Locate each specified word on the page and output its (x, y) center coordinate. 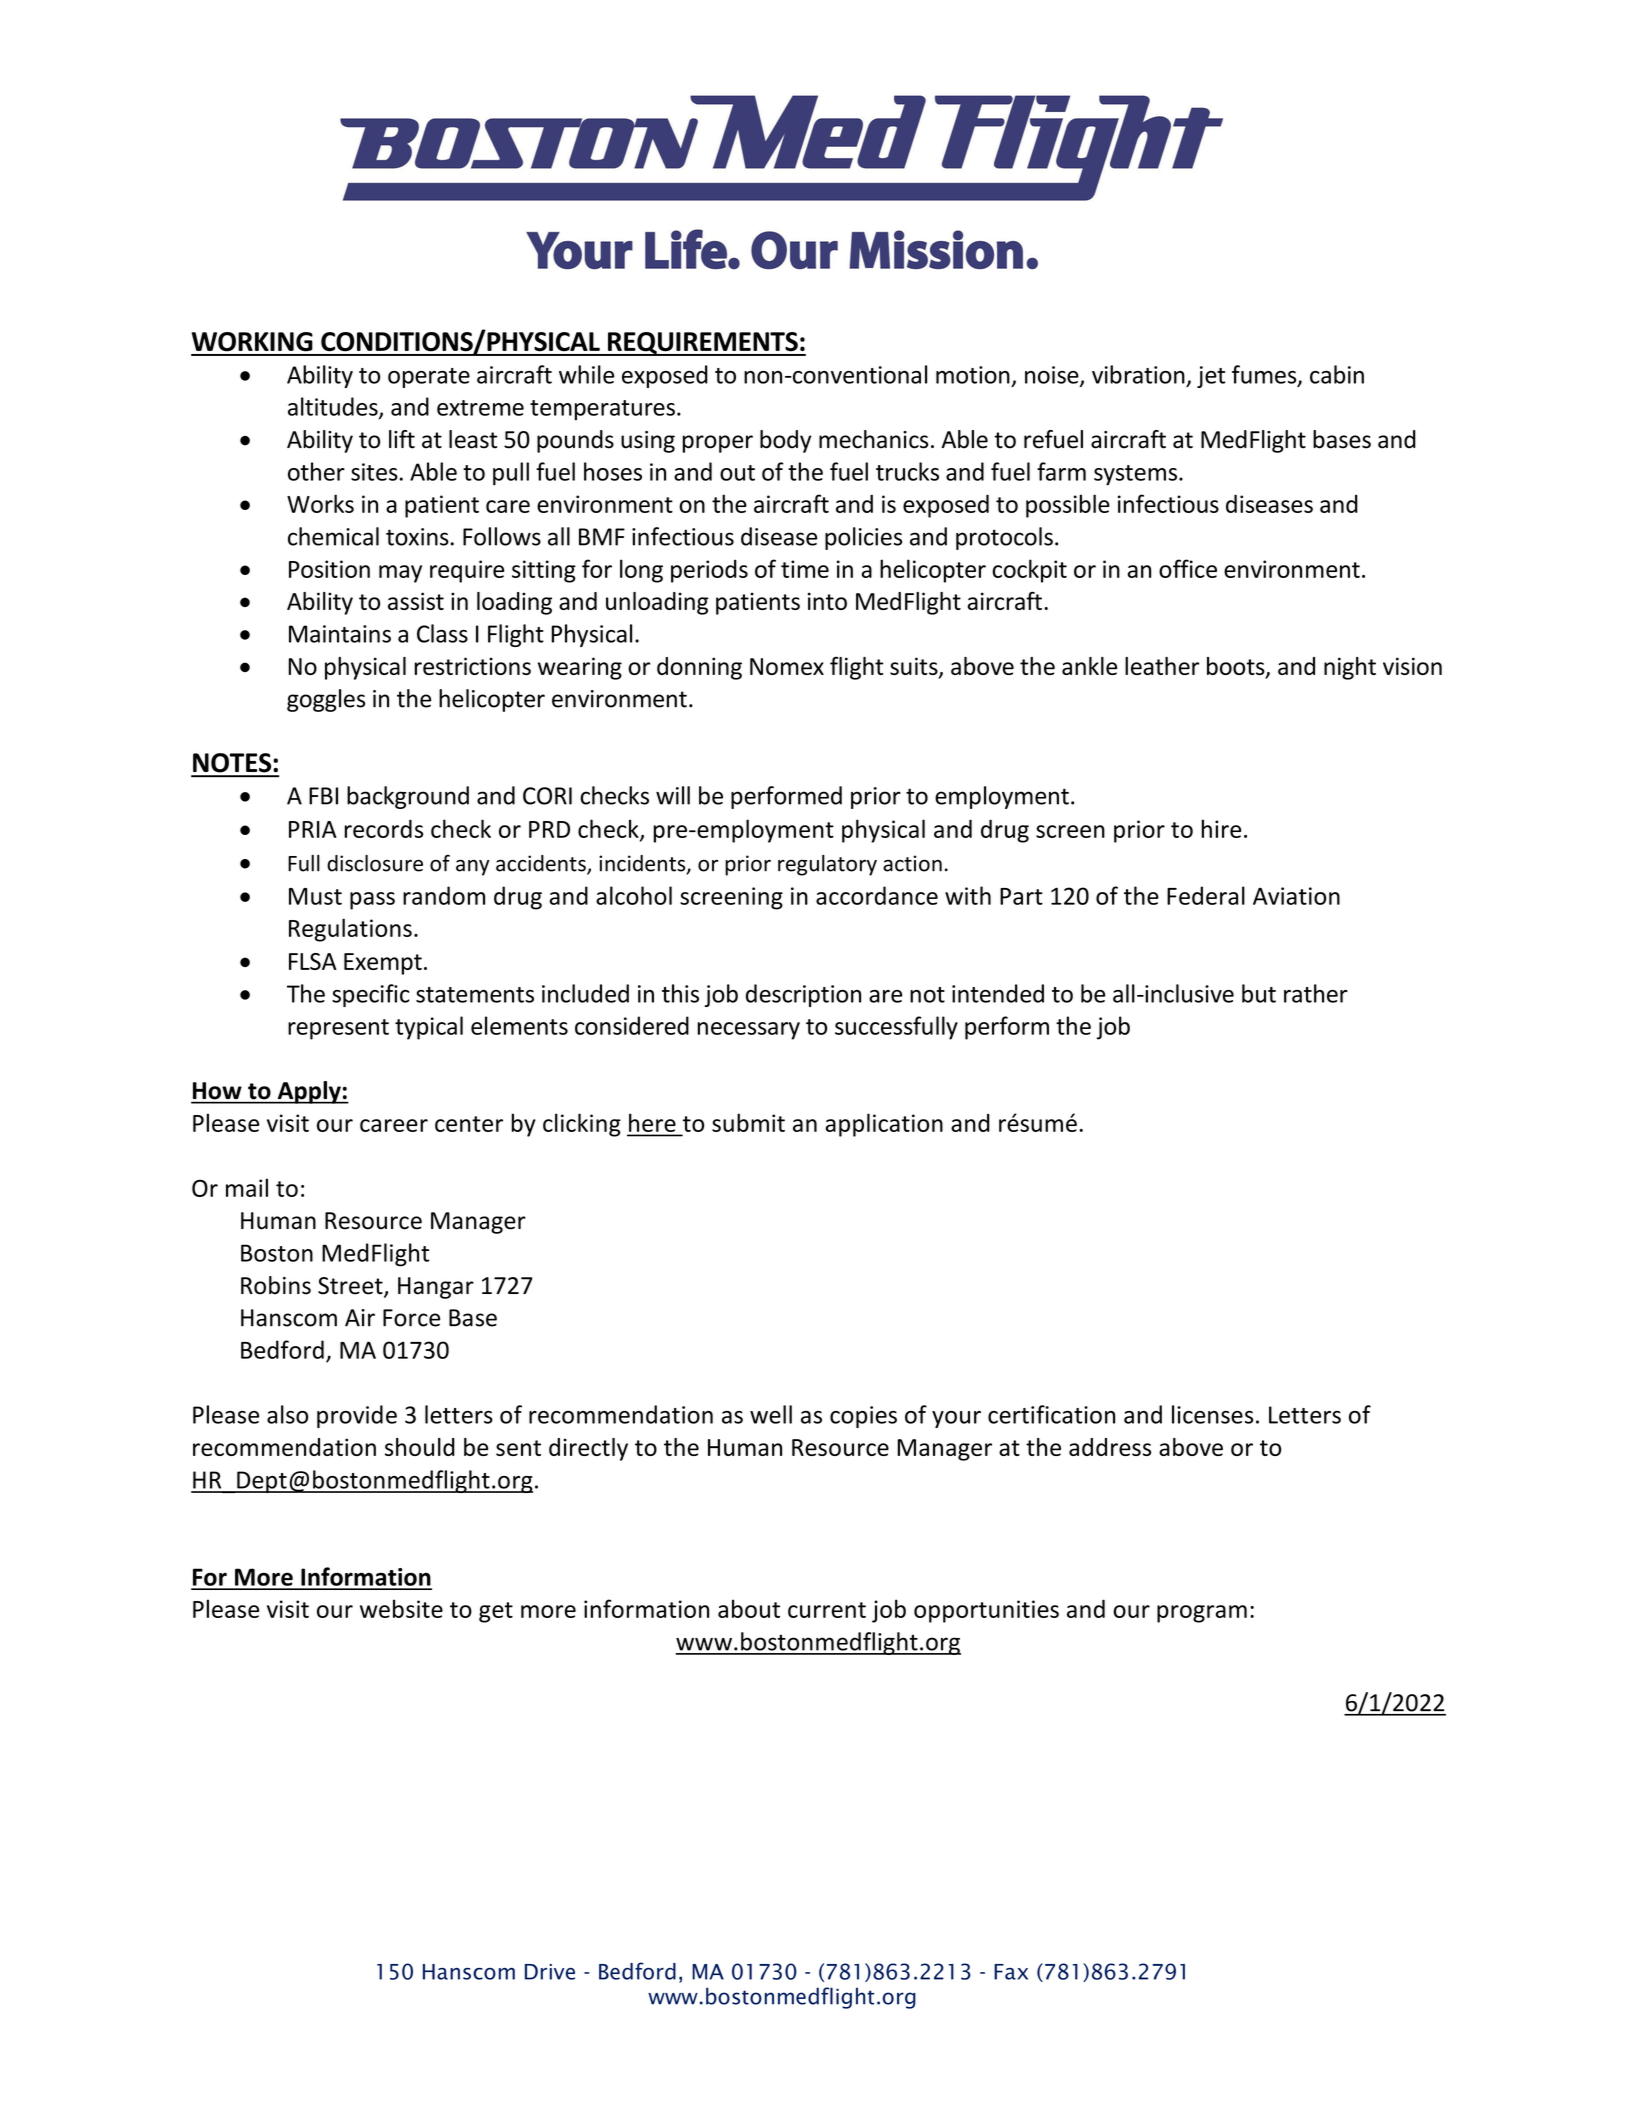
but (1259, 993)
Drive (550, 1972)
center (469, 1124)
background (408, 797)
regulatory (827, 865)
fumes (1265, 375)
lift (402, 439)
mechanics (873, 439)
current (827, 1610)
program (1202, 1614)
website (401, 1608)
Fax (1011, 1972)
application (884, 1125)
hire (1221, 828)
